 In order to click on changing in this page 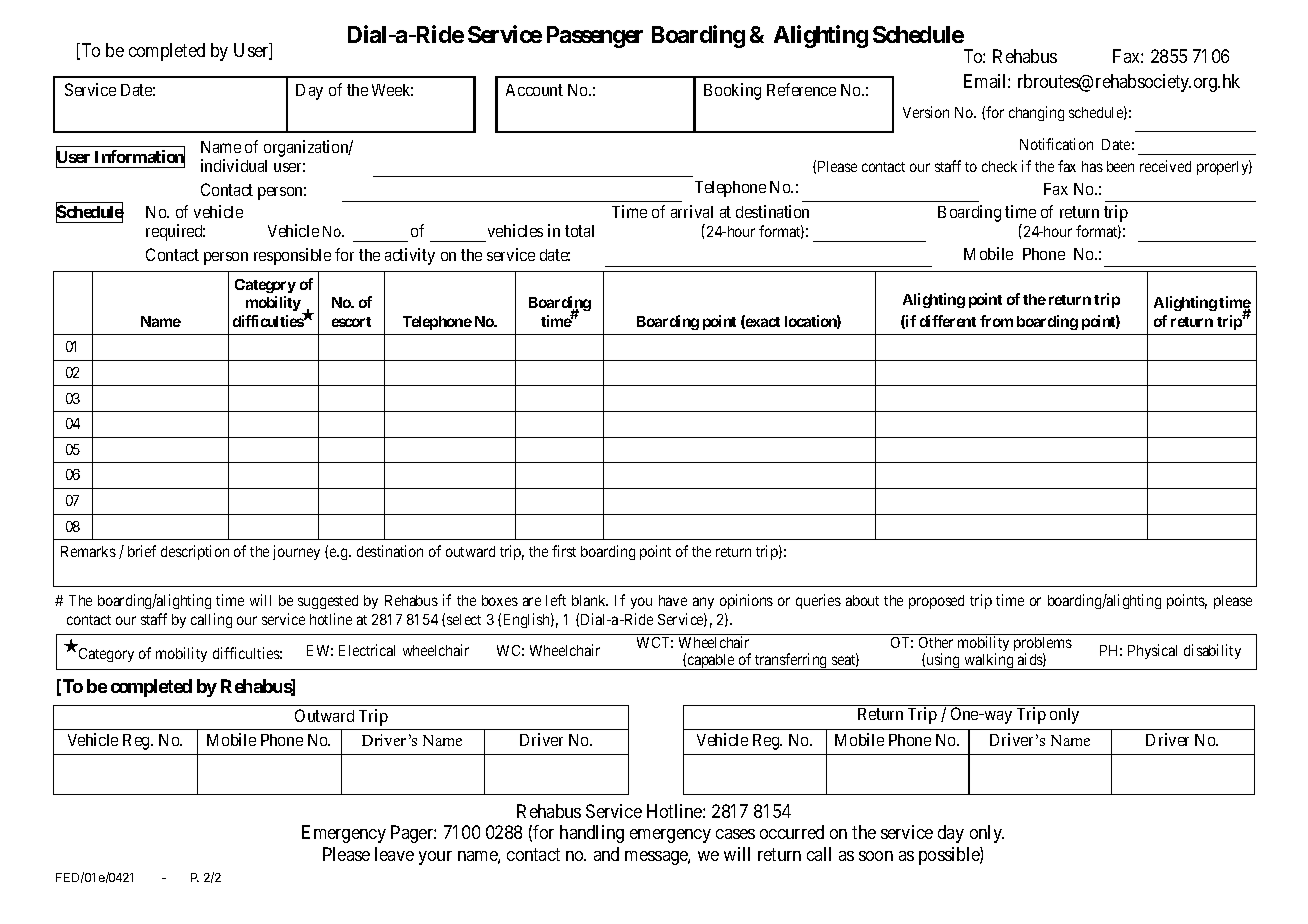, I will do `click(1036, 113)`.
